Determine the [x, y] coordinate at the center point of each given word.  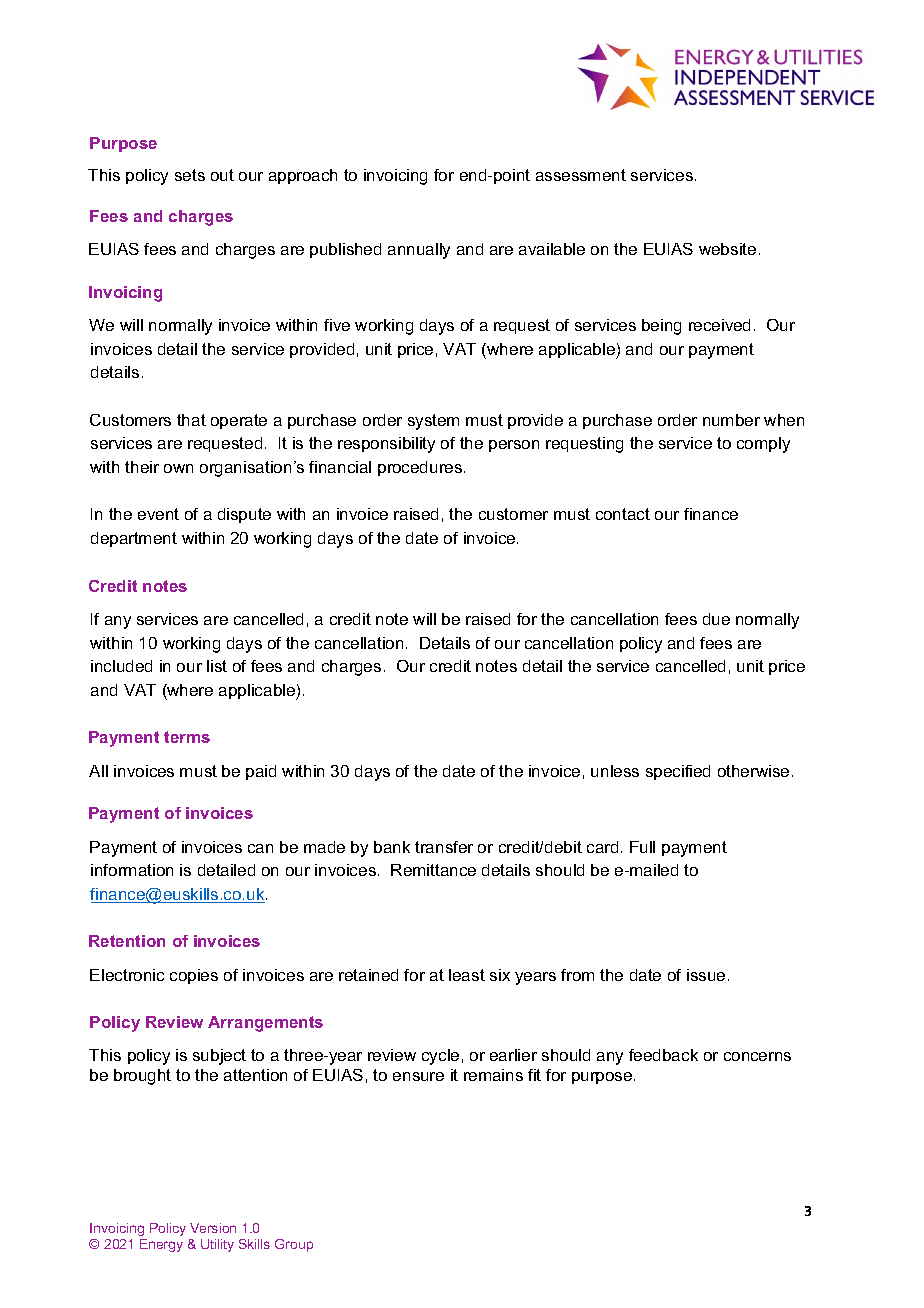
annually [419, 251]
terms [187, 737]
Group [294, 1245]
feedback [663, 1055]
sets [190, 175]
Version [213, 1228]
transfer [444, 847]
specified [678, 772]
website [727, 249]
